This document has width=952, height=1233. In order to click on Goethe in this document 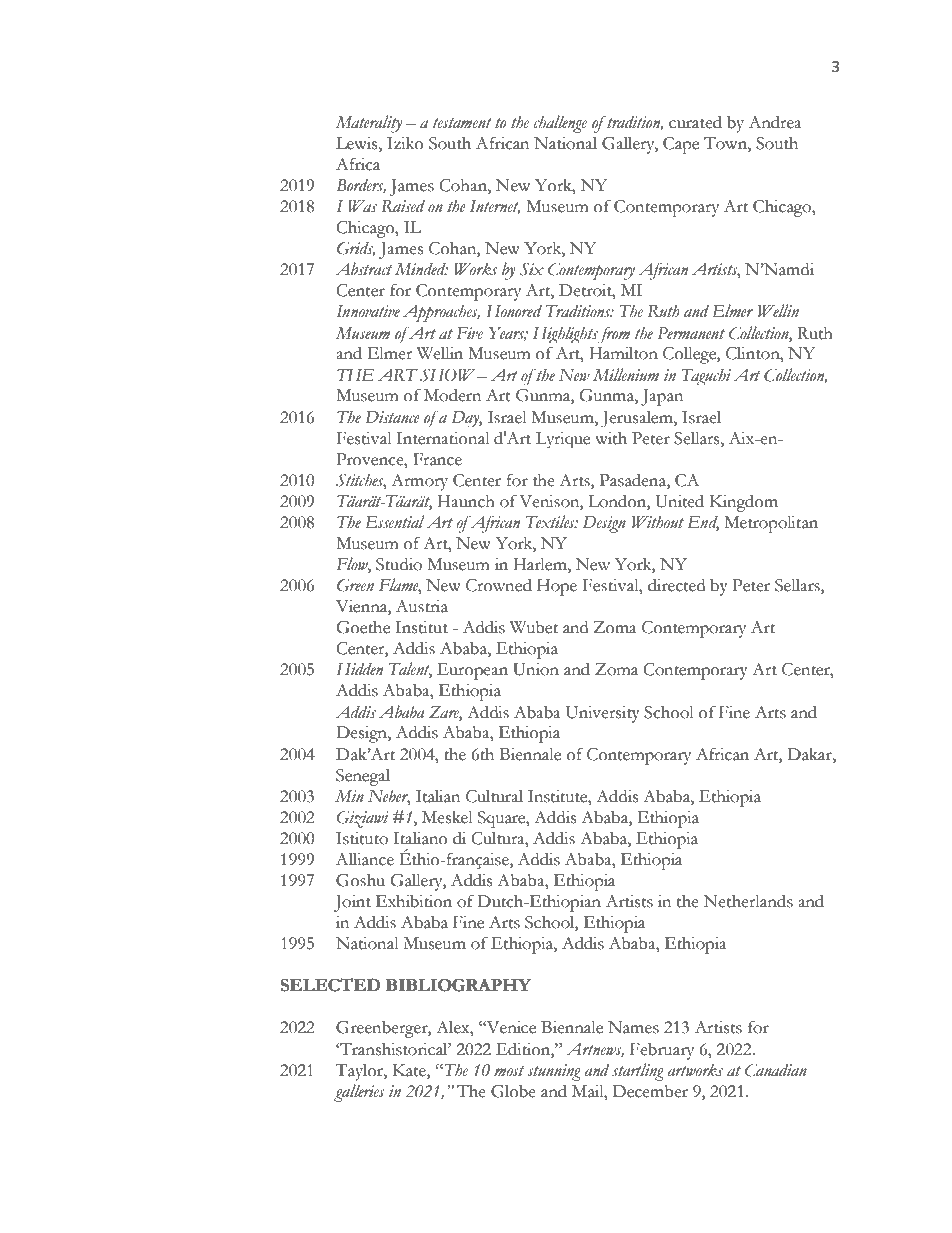, I will do `click(363, 627)`.
